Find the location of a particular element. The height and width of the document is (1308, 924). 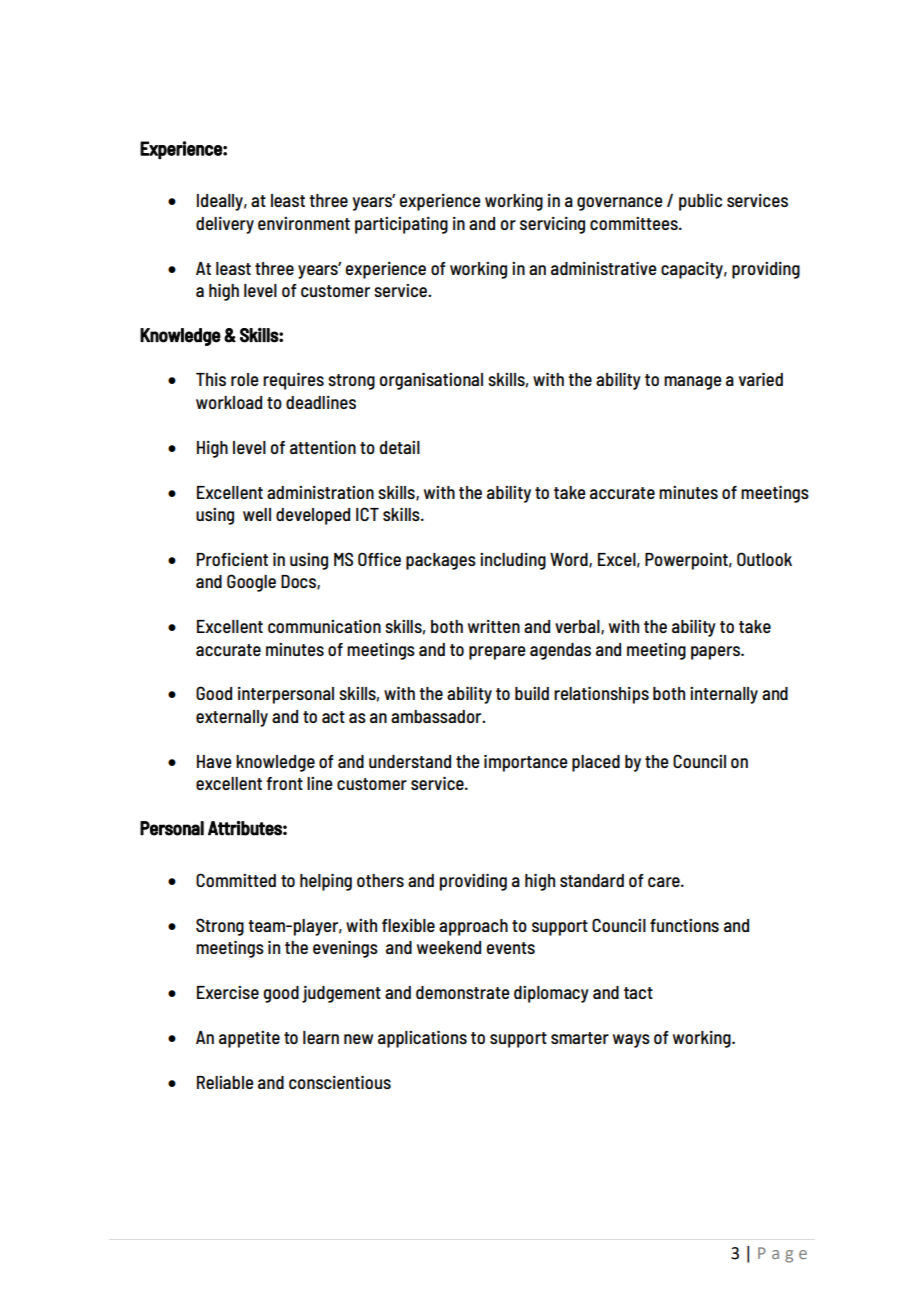

prepare is located at coordinates (497, 653).
